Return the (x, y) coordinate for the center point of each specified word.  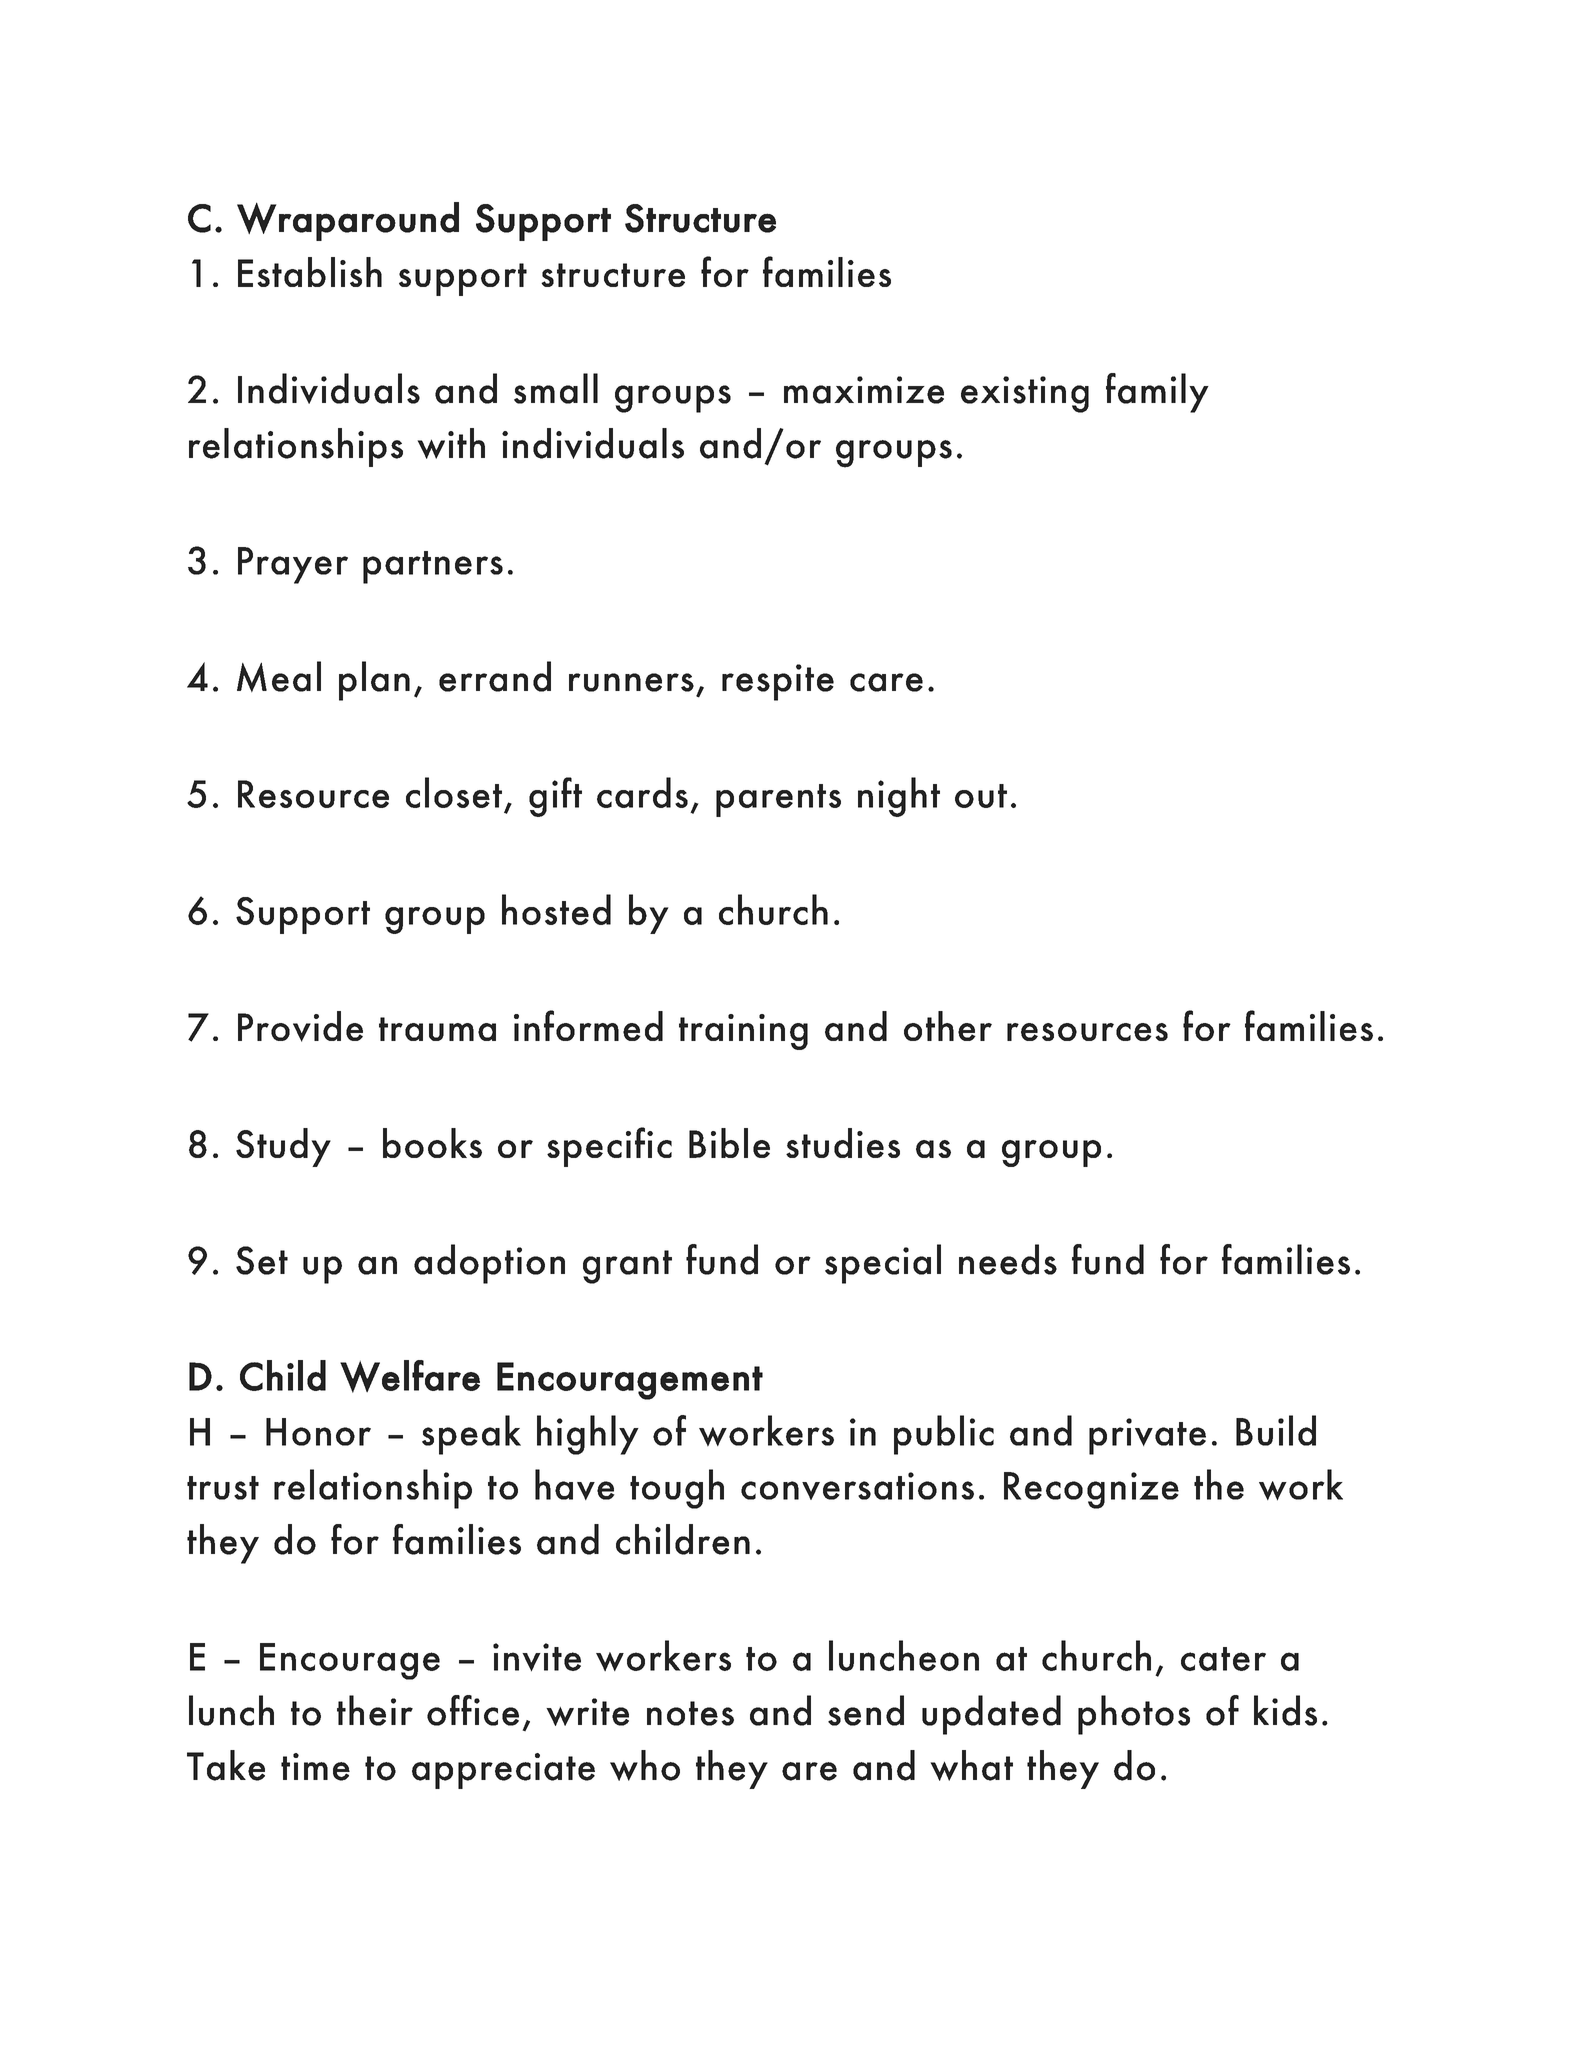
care (886, 682)
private (1147, 1436)
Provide (300, 1026)
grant (627, 1267)
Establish (310, 272)
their (375, 1710)
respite (778, 682)
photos (1134, 1715)
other (948, 1026)
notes (690, 1713)
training (743, 1032)
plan (374, 681)
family (1157, 393)
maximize (864, 390)
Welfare (410, 1376)
